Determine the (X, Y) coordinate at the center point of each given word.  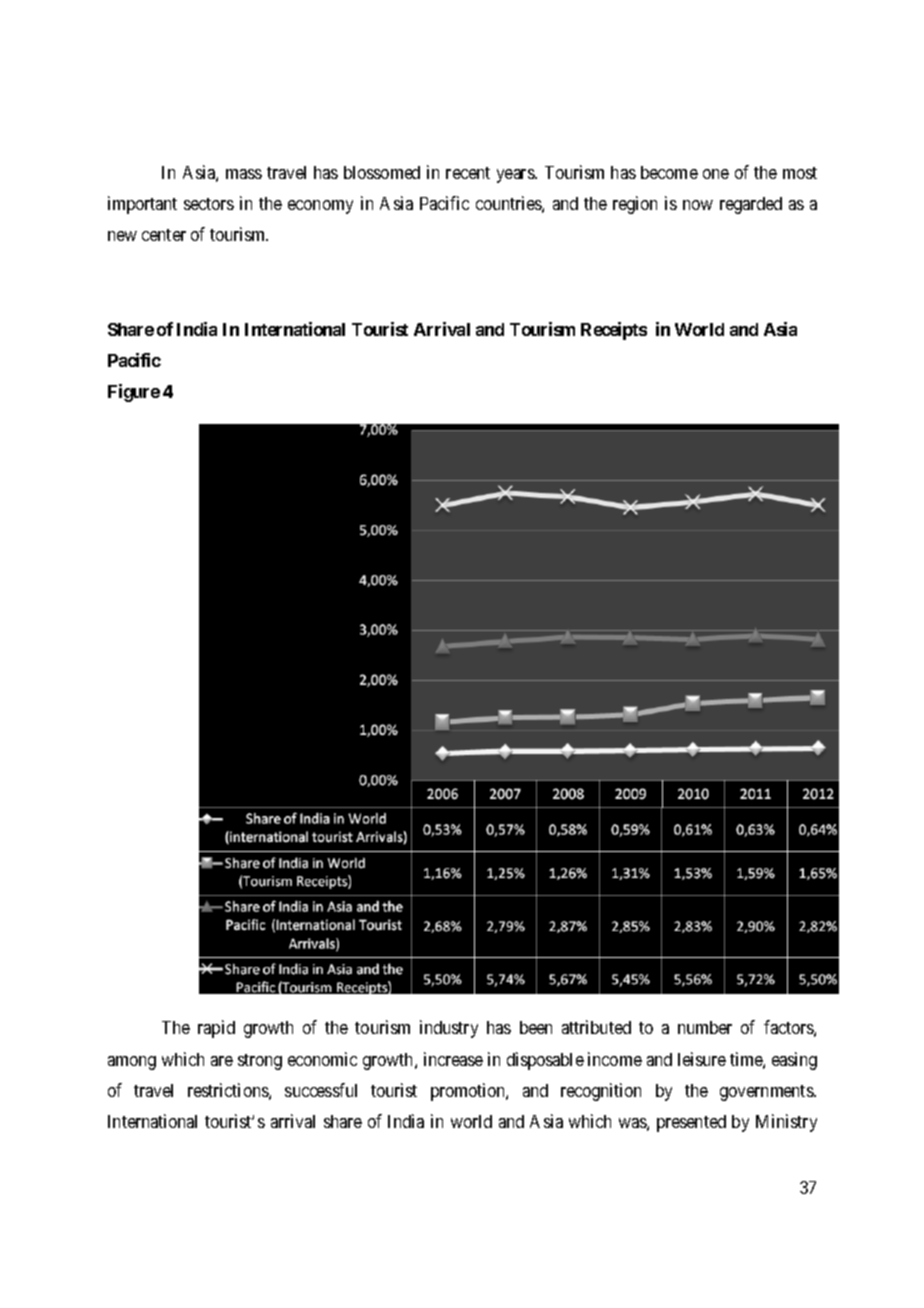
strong (260, 1062)
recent (468, 173)
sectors (209, 204)
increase (453, 1059)
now (698, 205)
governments (767, 1093)
